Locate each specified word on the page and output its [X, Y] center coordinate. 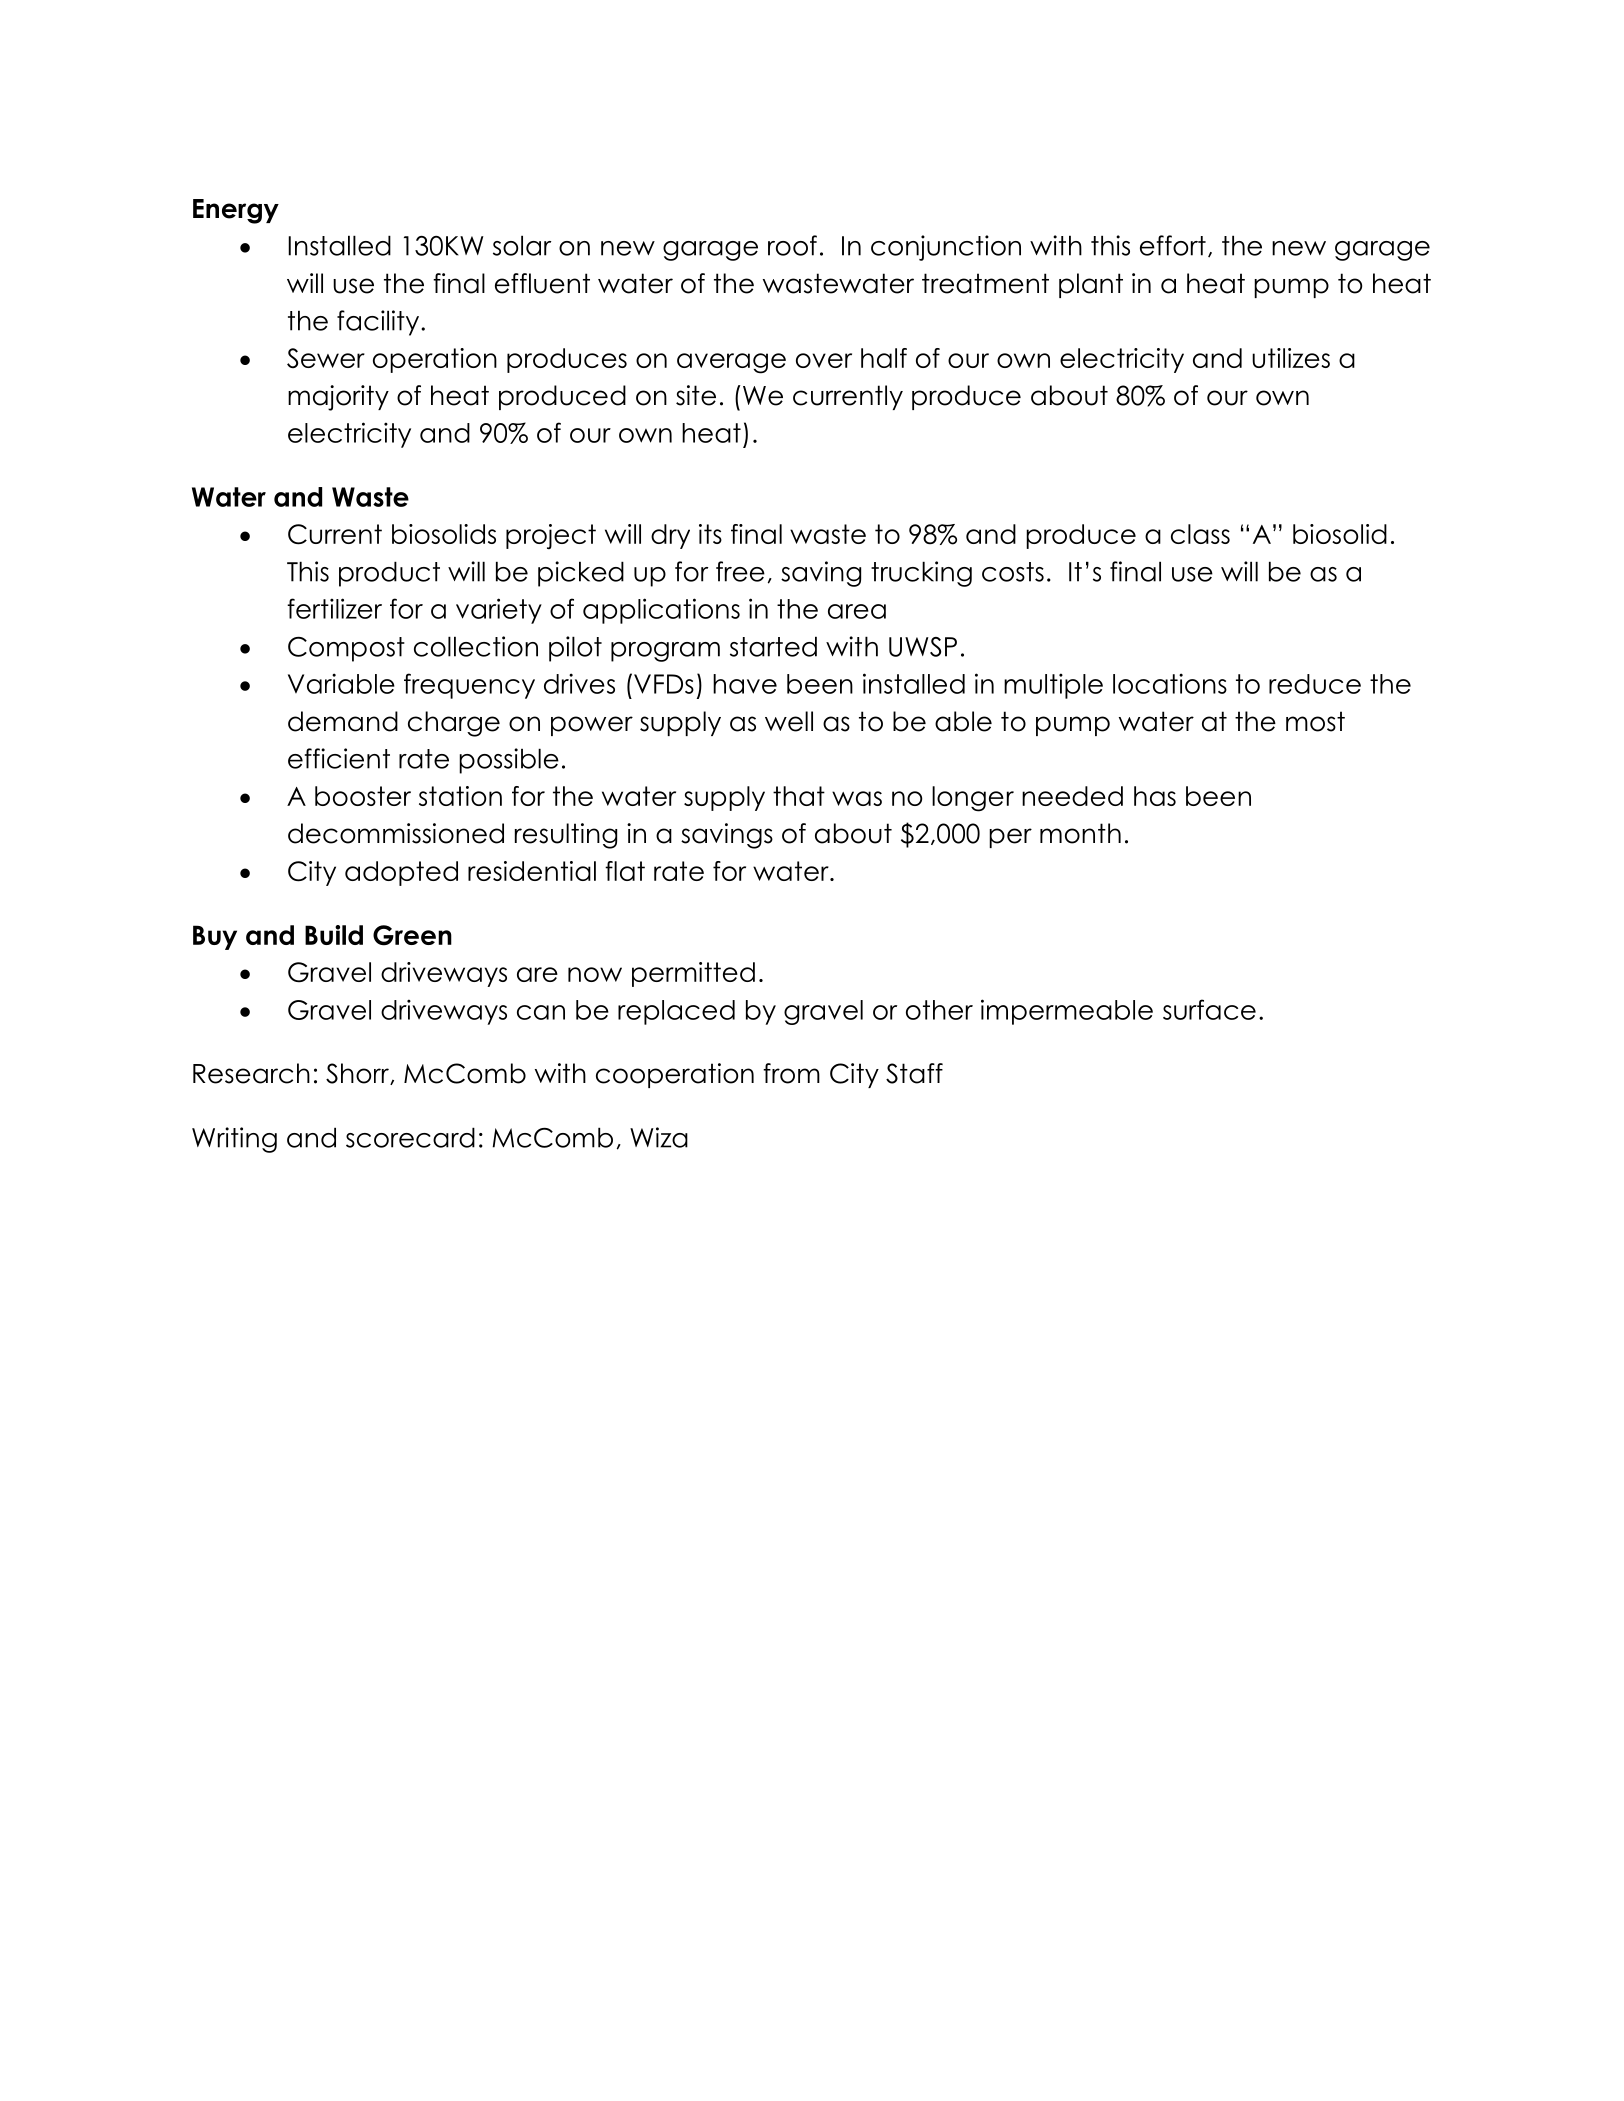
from [791, 1073]
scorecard [410, 1137]
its [710, 534]
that [799, 796]
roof [792, 245]
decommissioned [396, 833]
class [1200, 534]
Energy [236, 211]
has [1155, 796]
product [389, 574]
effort [1173, 245]
